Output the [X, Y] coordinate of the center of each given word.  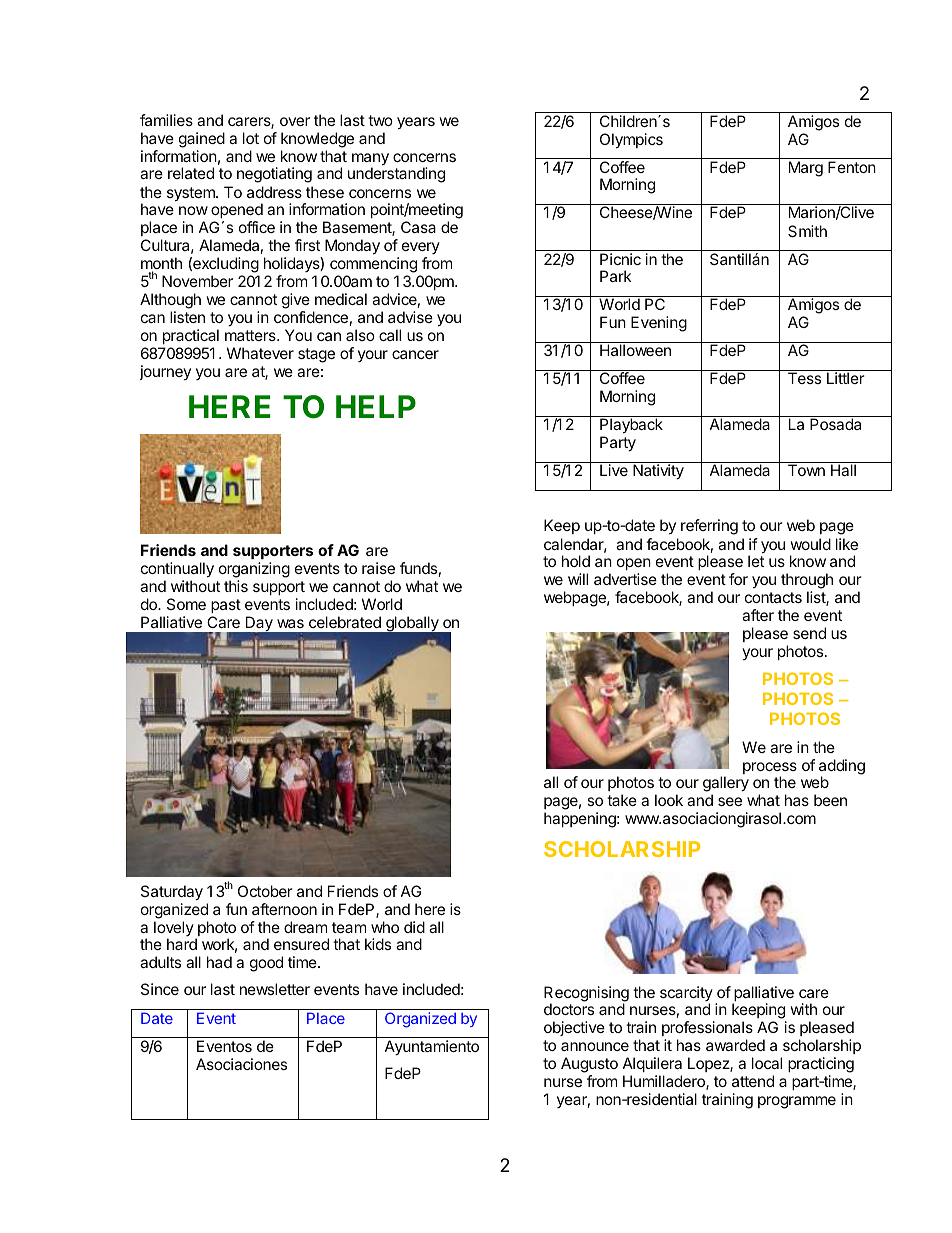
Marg [806, 169]
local [767, 1063]
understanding [396, 175]
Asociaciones [241, 1064]
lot [251, 138]
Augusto [589, 1065]
